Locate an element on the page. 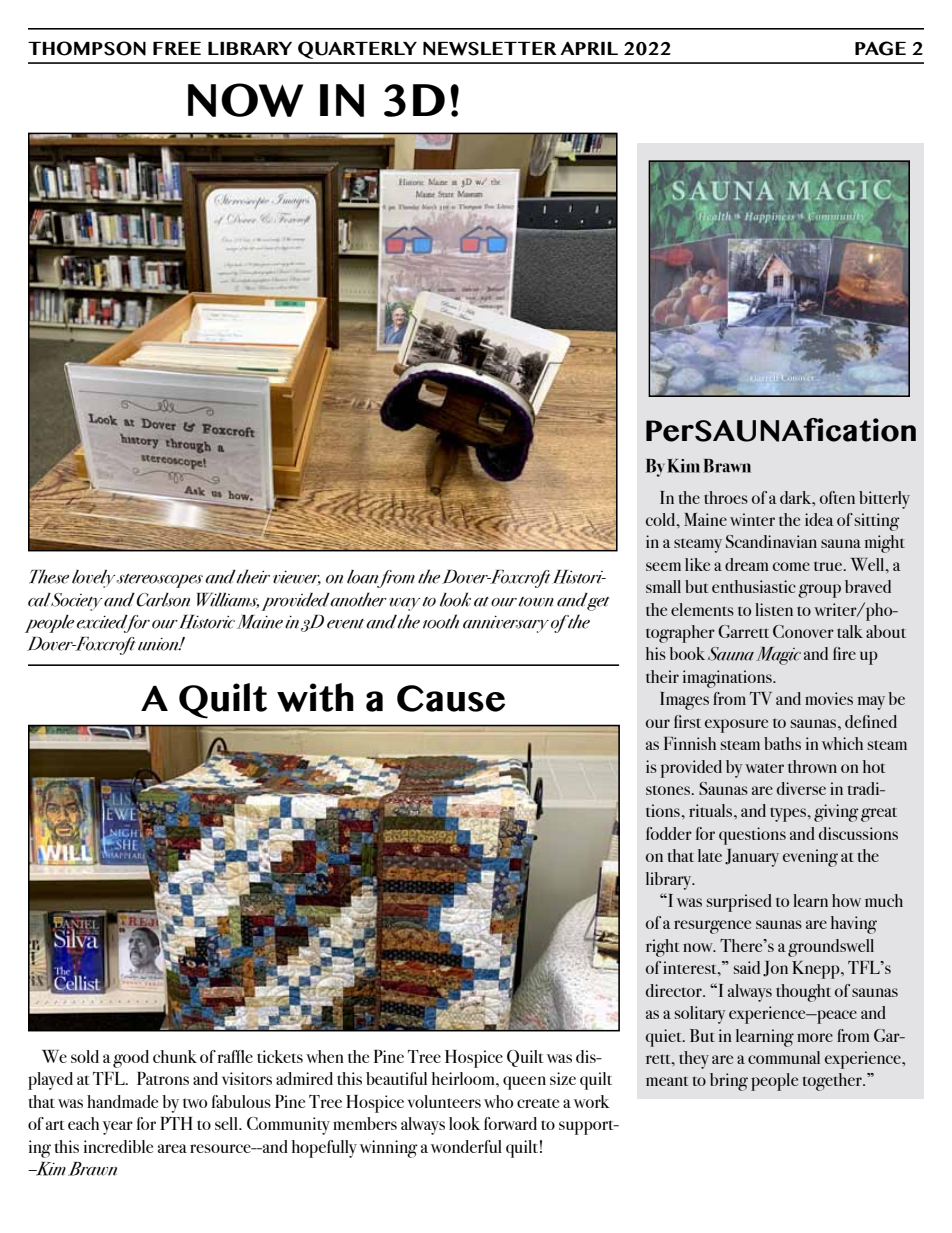 Image resolution: width=952 pixels, height=1233 pixels. PTH is located at coordinates (176, 1123).
